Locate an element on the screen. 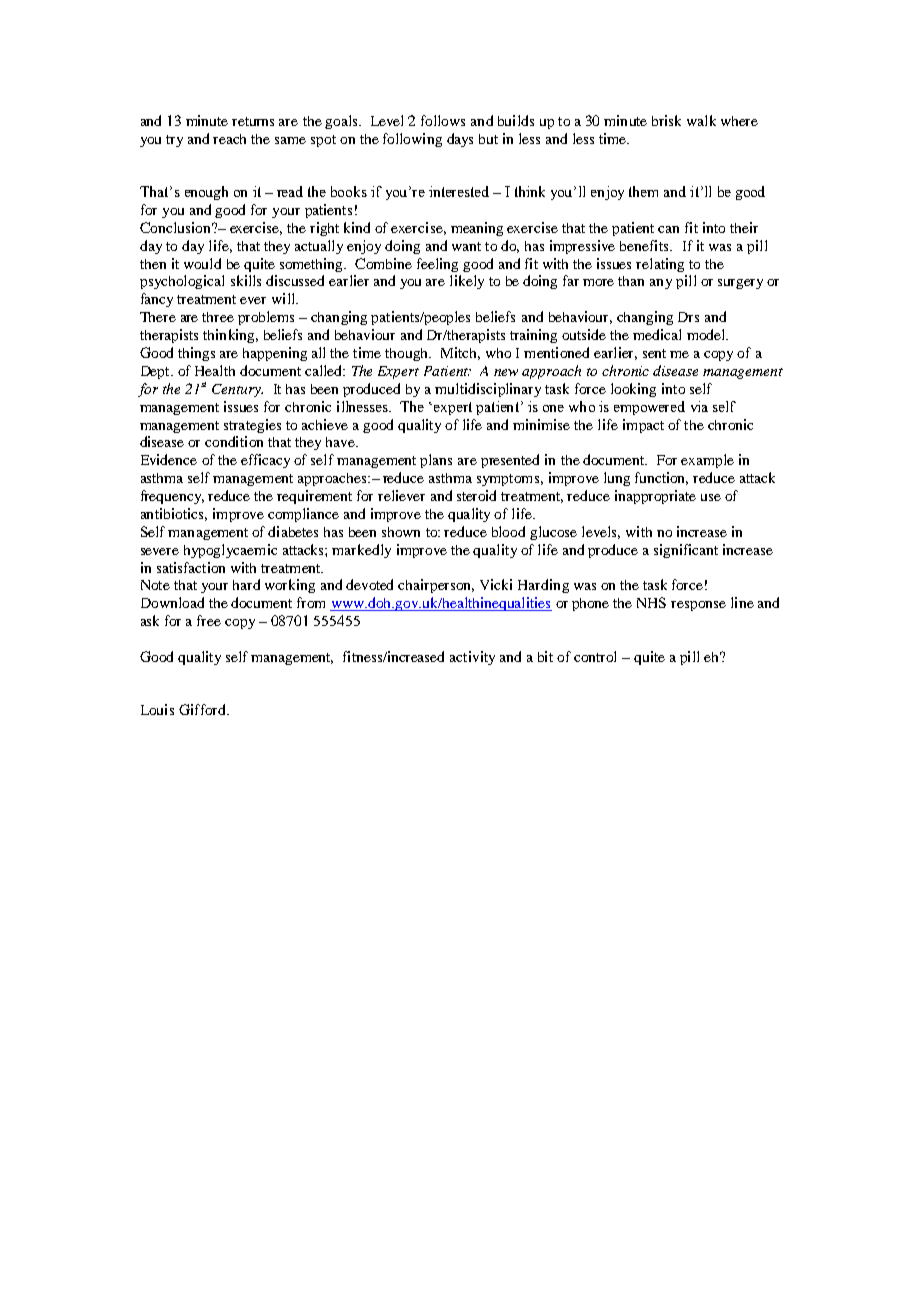 The image size is (924, 1308). activity is located at coordinates (472, 658).
